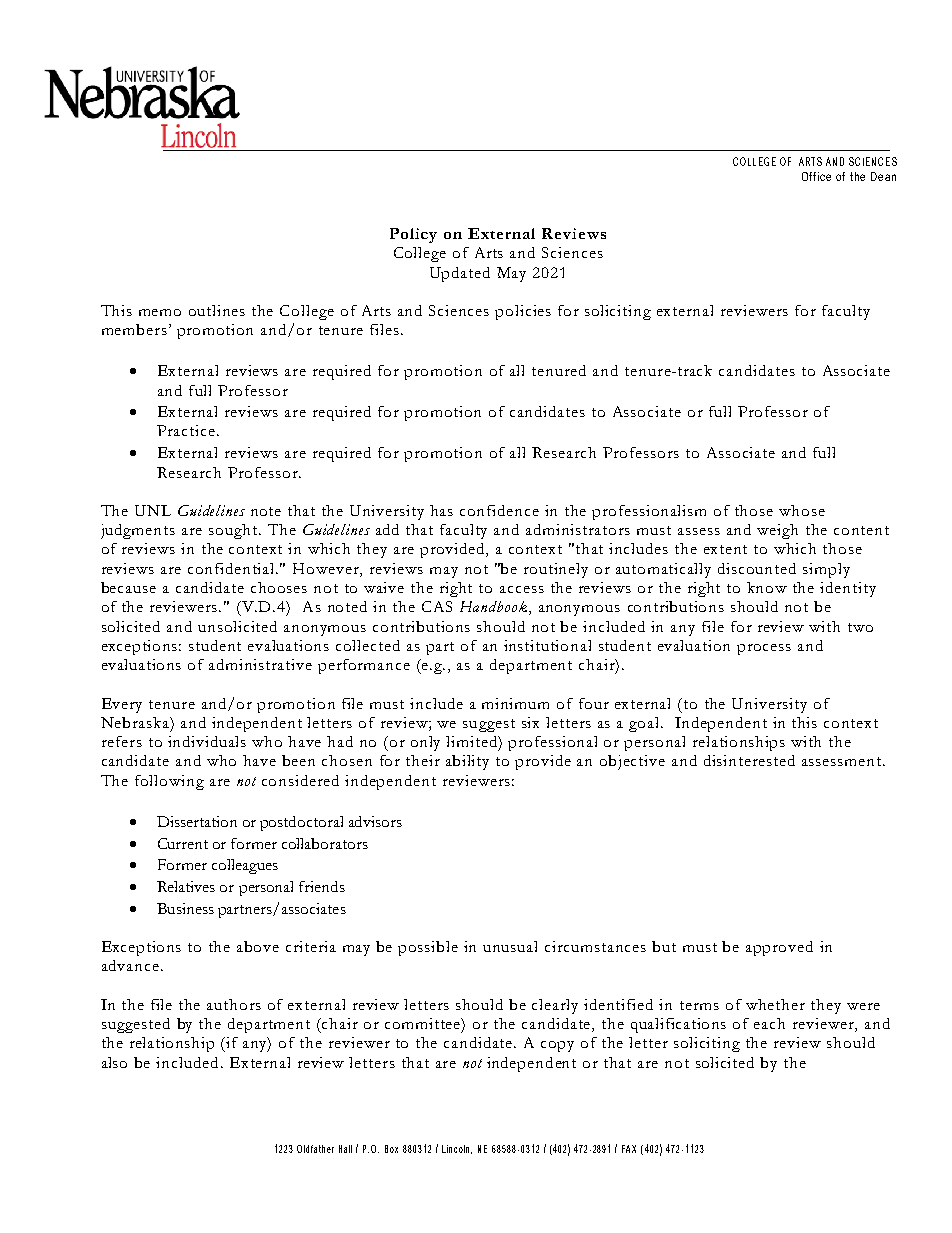 Image resolution: width=952 pixels, height=1233 pixels. Describe the element at coordinates (234, 1004) in the screenshot. I see `authors` at that location.
